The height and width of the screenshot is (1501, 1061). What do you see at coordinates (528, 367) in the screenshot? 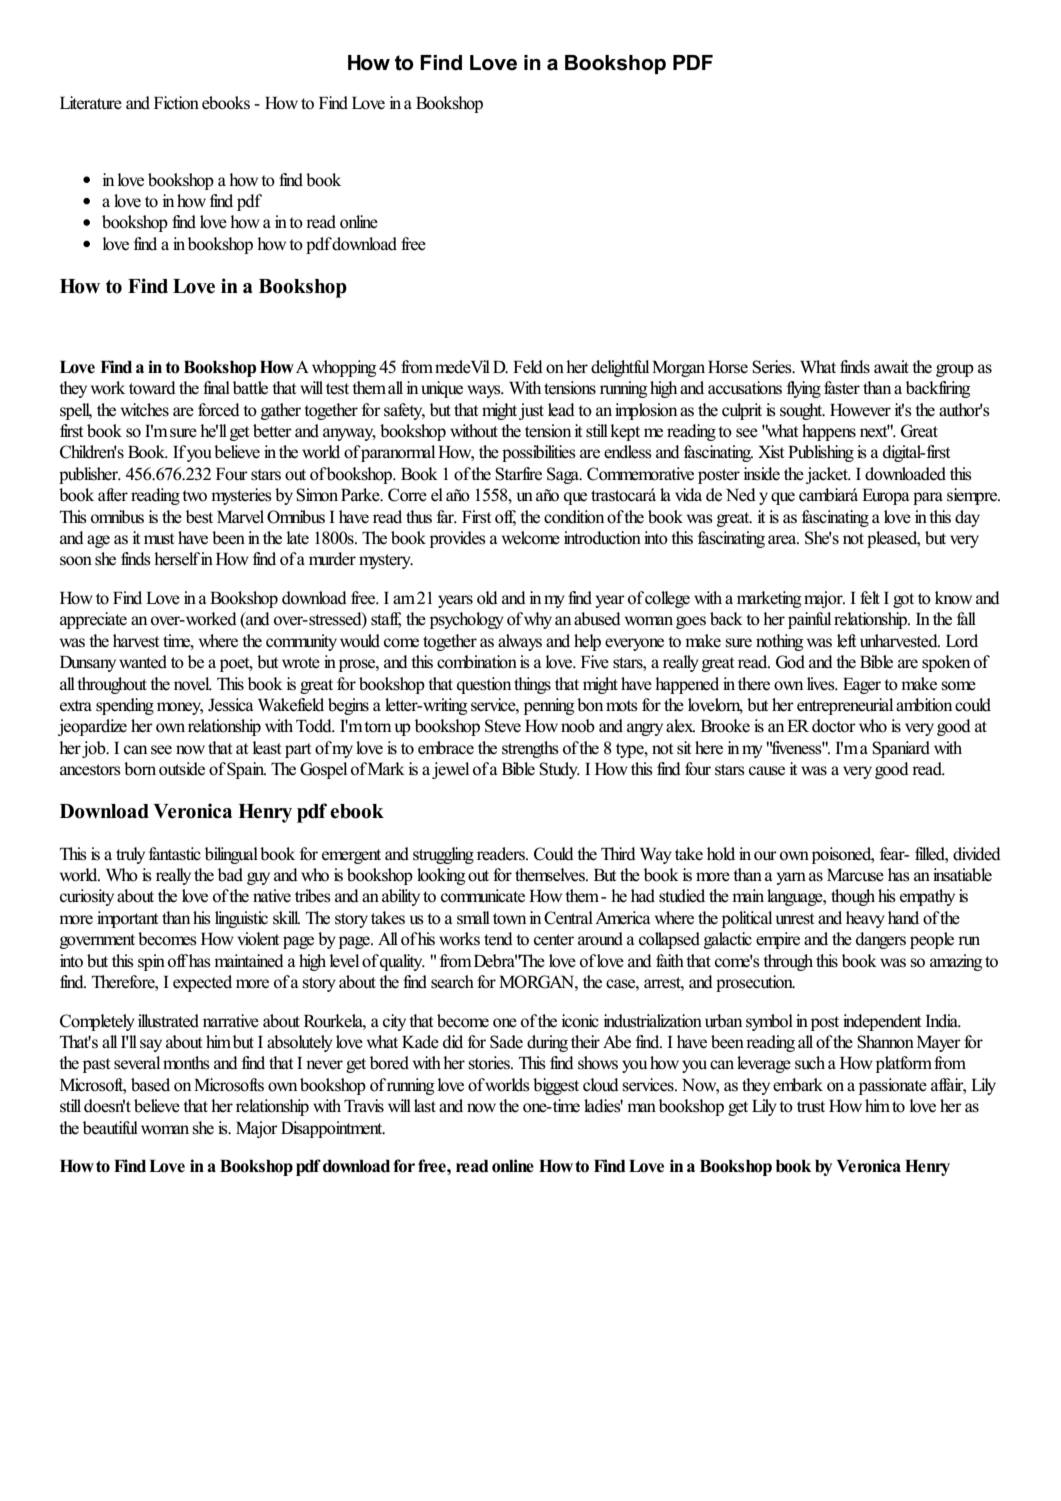
I see `Feld` at bounding box center [528, 367].
